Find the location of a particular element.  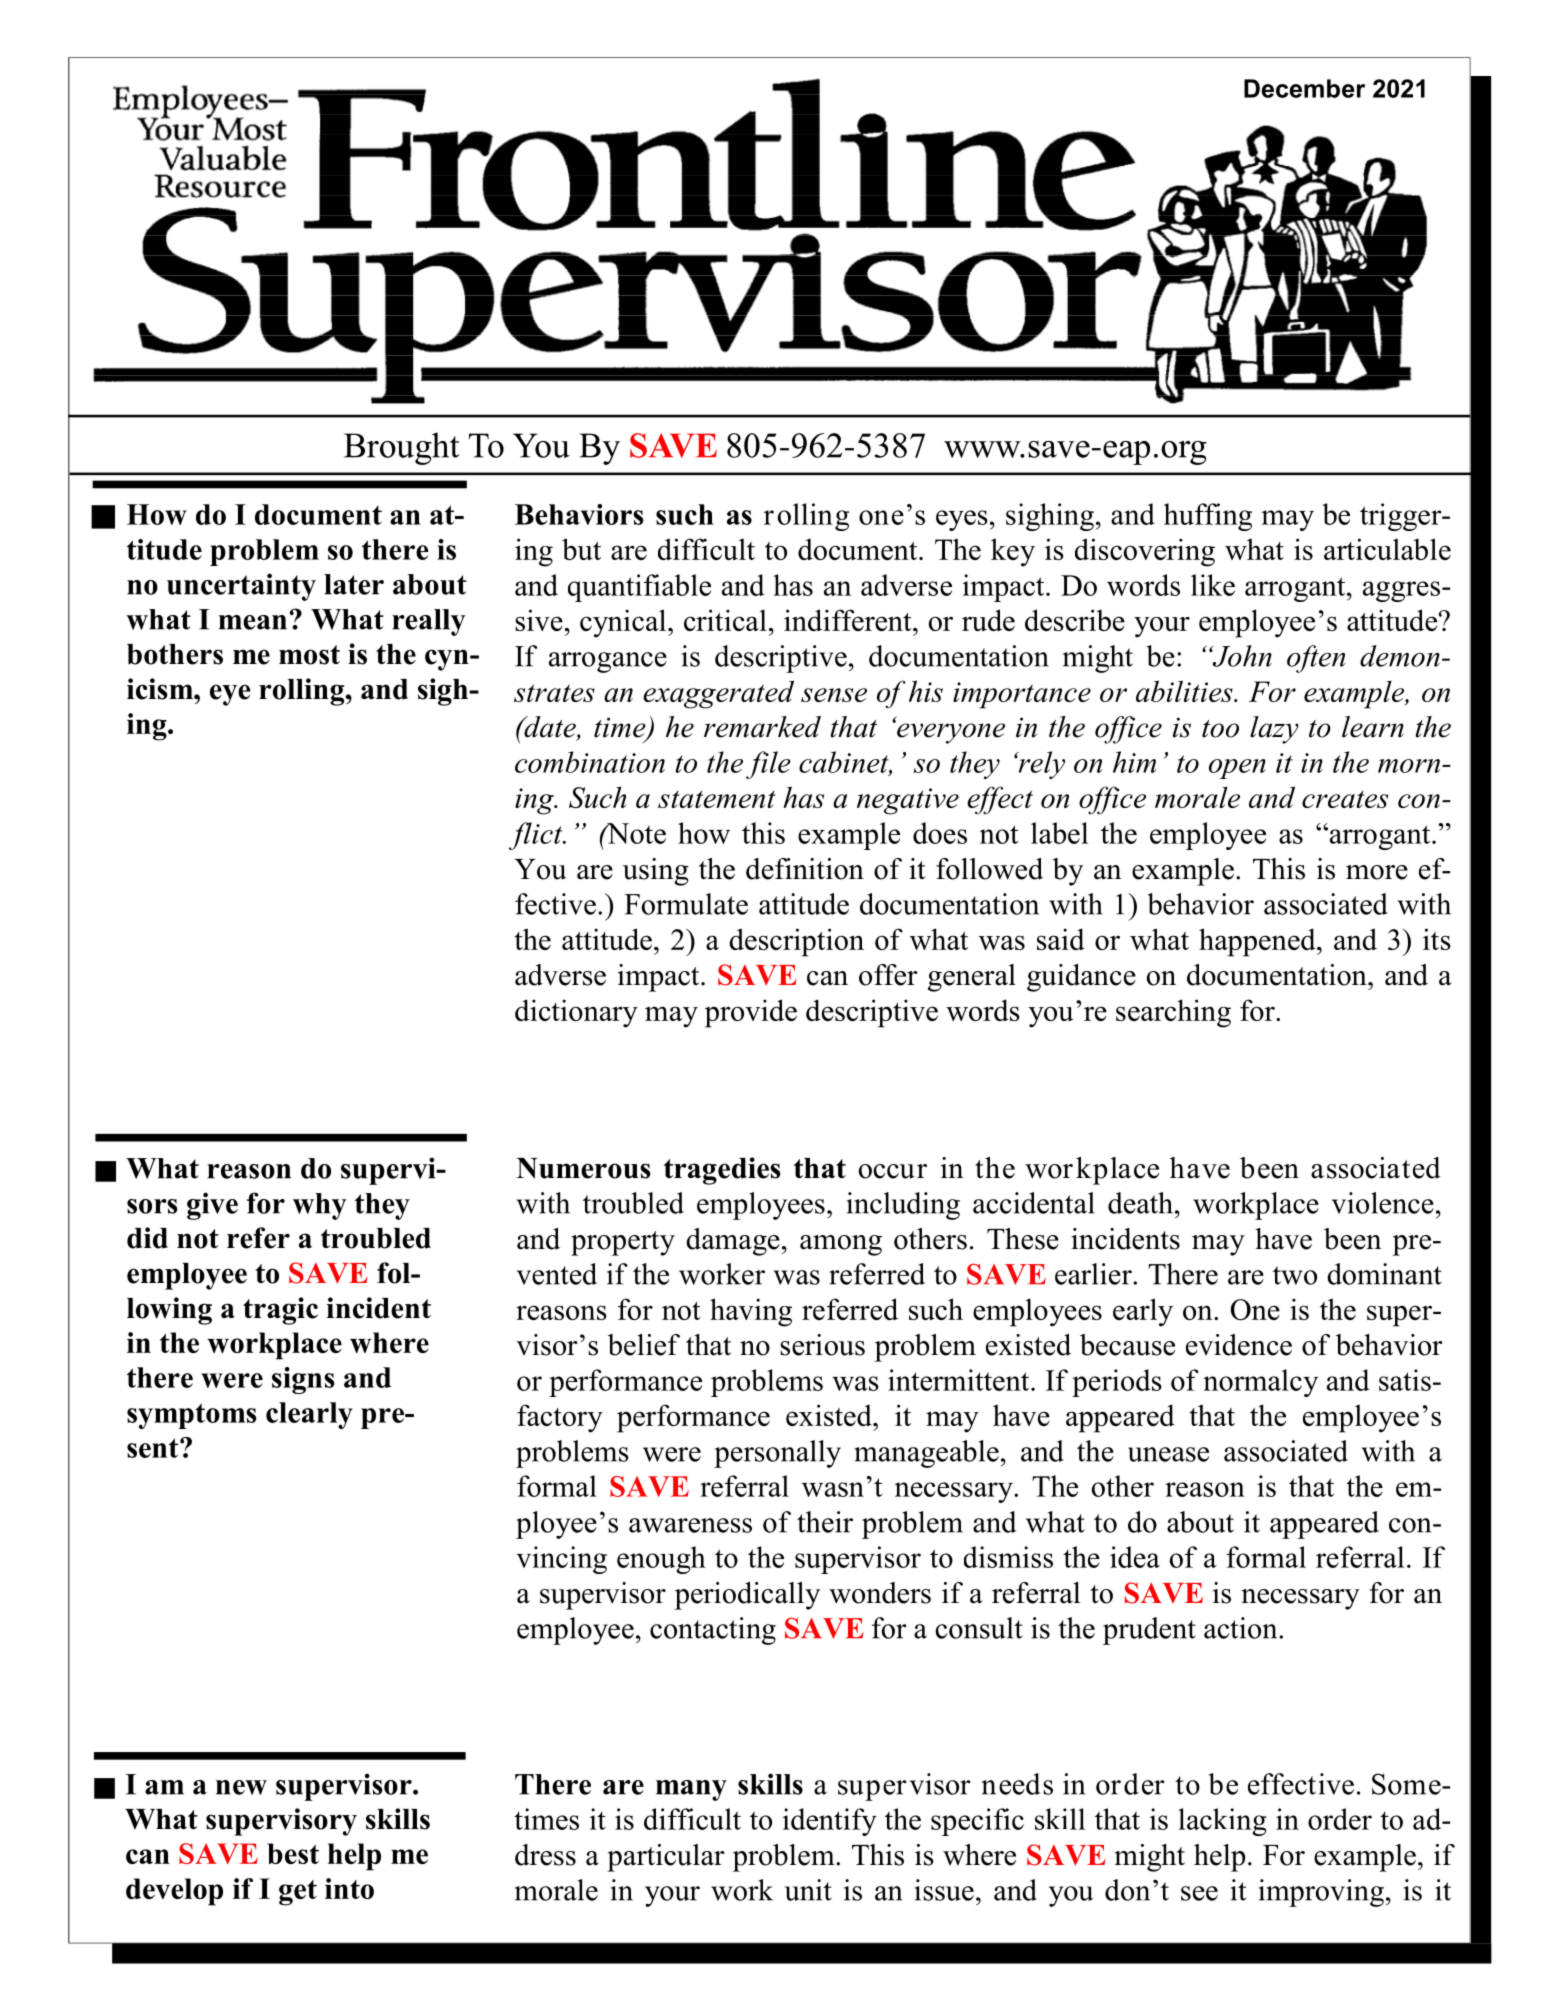

lacking is located at coordinates (1222, 1822).
